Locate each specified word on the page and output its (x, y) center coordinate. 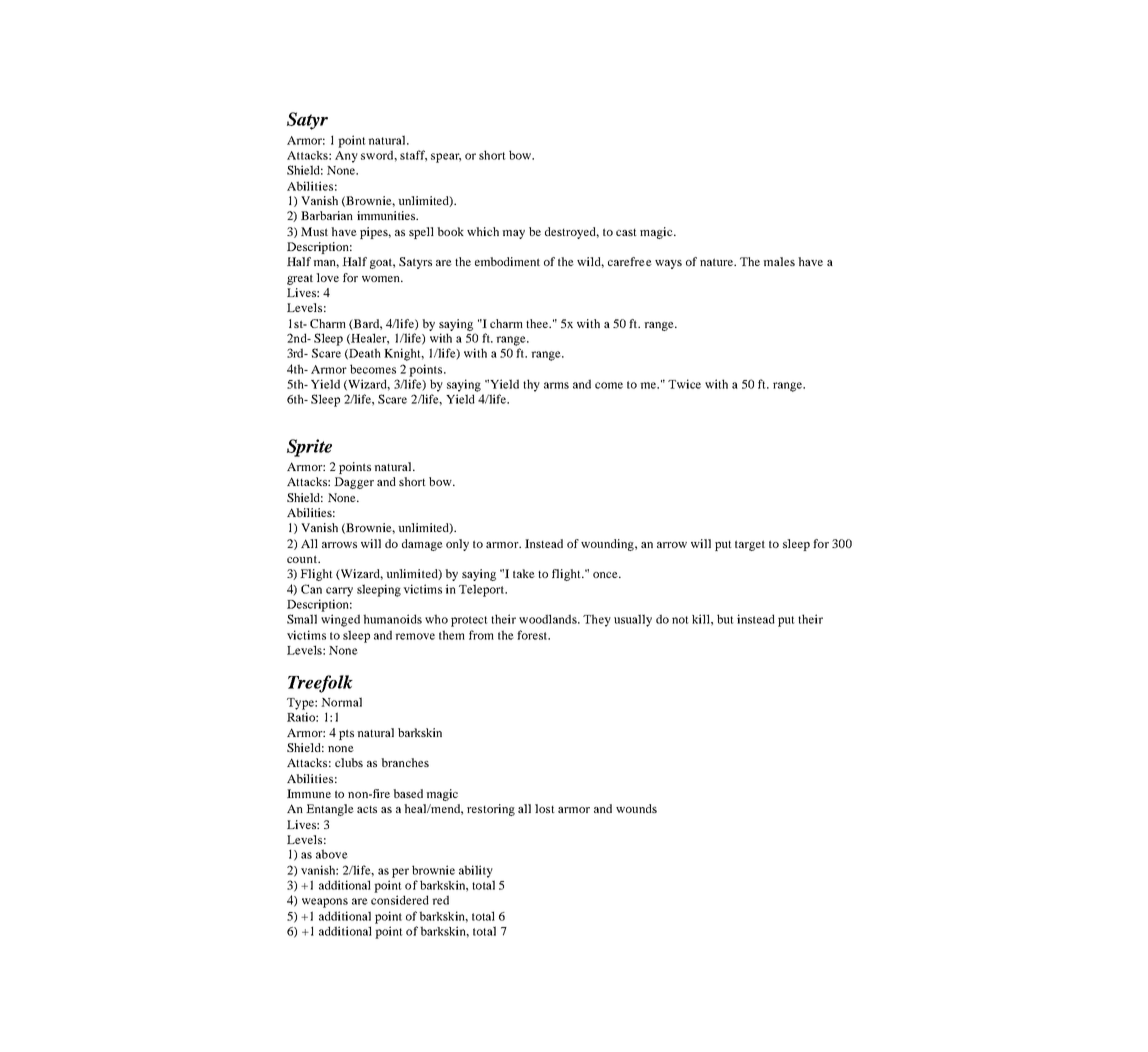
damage (422, 545)
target (750, 545)
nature (717, 262)
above (332, 854)
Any (346, 157)
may (513, 234)
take (524, 573)
